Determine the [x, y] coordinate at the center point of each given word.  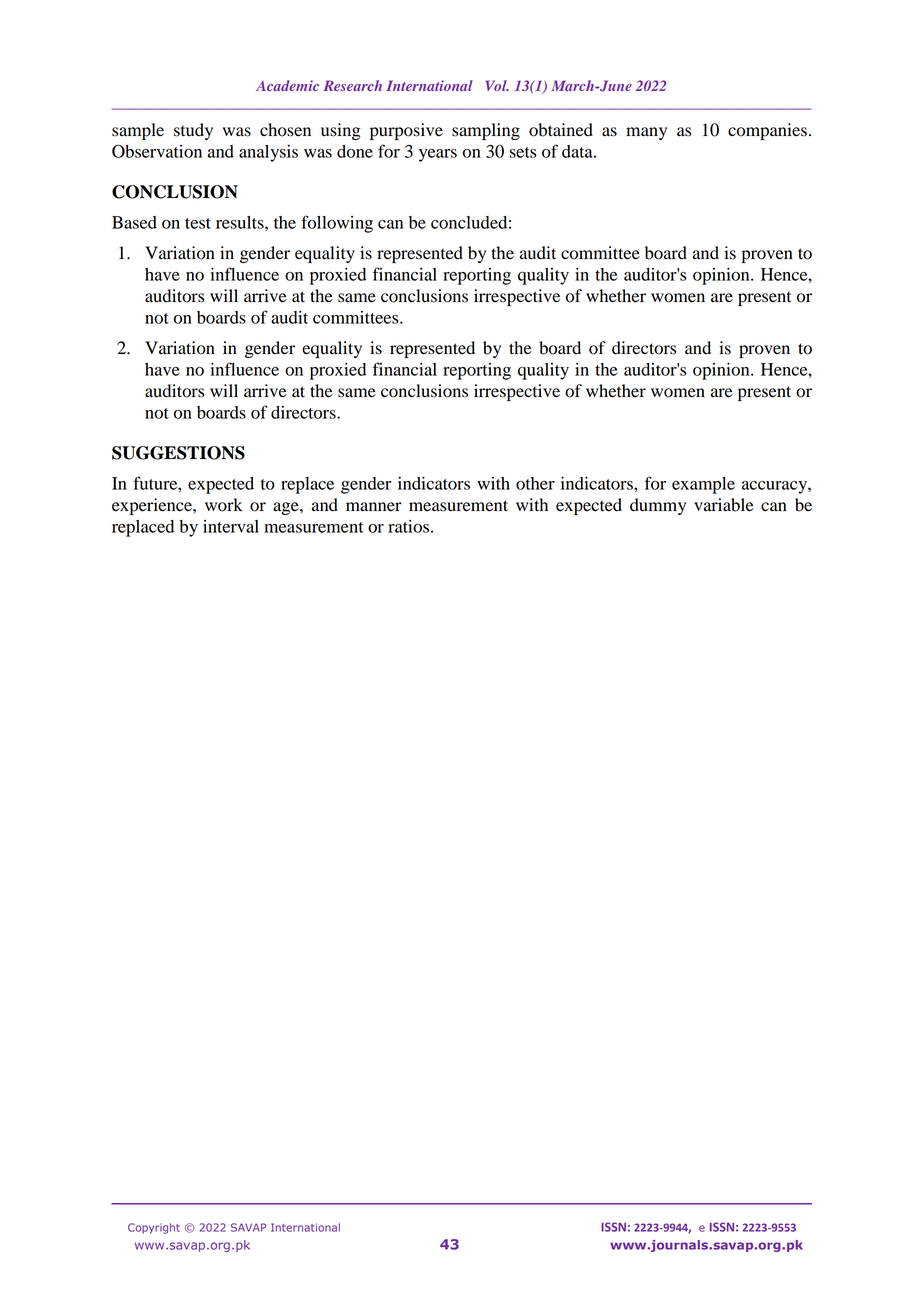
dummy [658, 506]
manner [374, 507]
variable [724, 505]
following [337, 224]
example [703, 485]
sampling [486, 131]
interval [231, 526]
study [193, 131]
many [646, 133]
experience [153, 506]
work [224, 505]
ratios [408, 526]
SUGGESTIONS [178, 453]
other [535, 483]
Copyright [154, 1228]
